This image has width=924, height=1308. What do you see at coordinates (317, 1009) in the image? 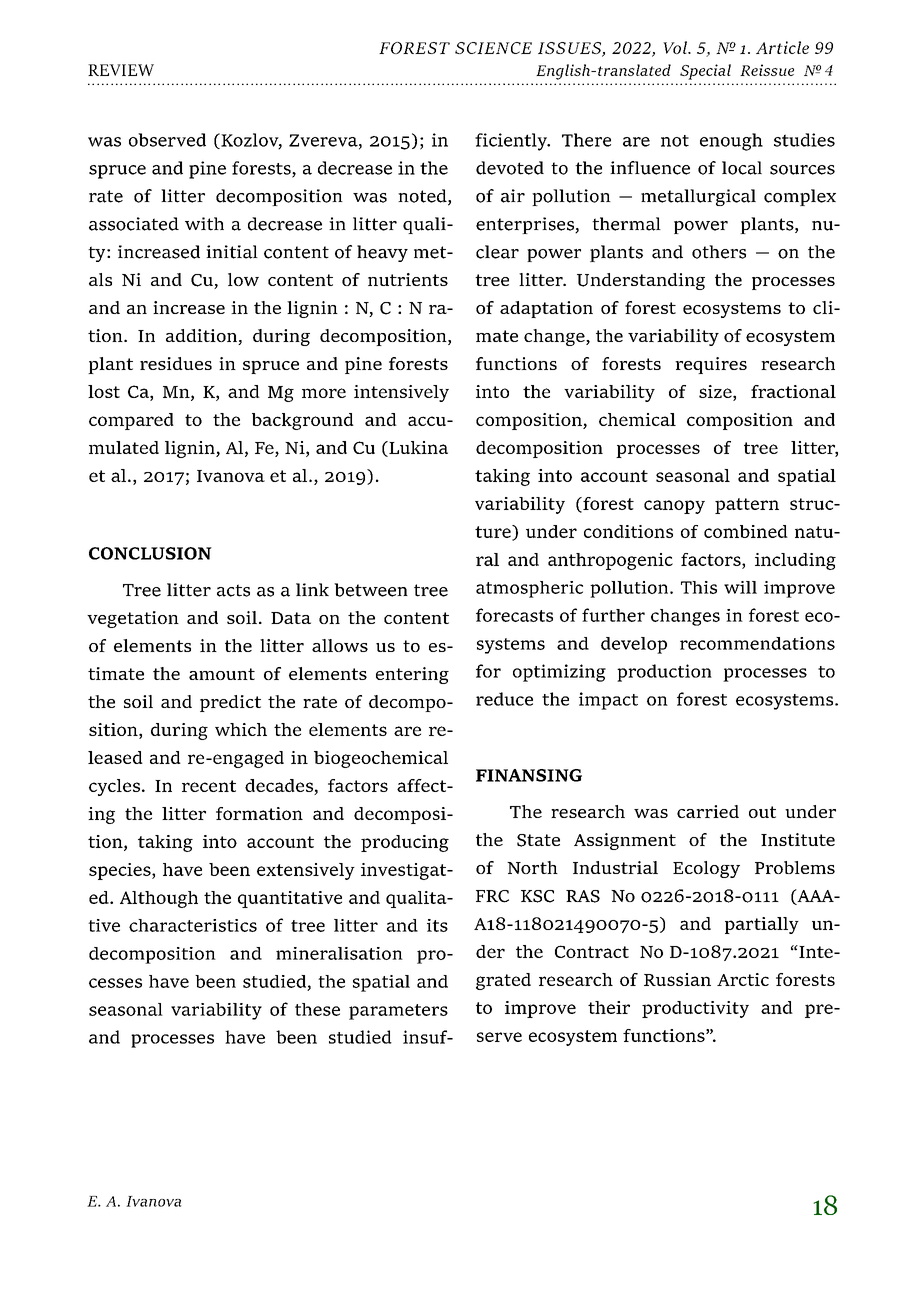
I see `these` at bounding box center [317, 1009].
